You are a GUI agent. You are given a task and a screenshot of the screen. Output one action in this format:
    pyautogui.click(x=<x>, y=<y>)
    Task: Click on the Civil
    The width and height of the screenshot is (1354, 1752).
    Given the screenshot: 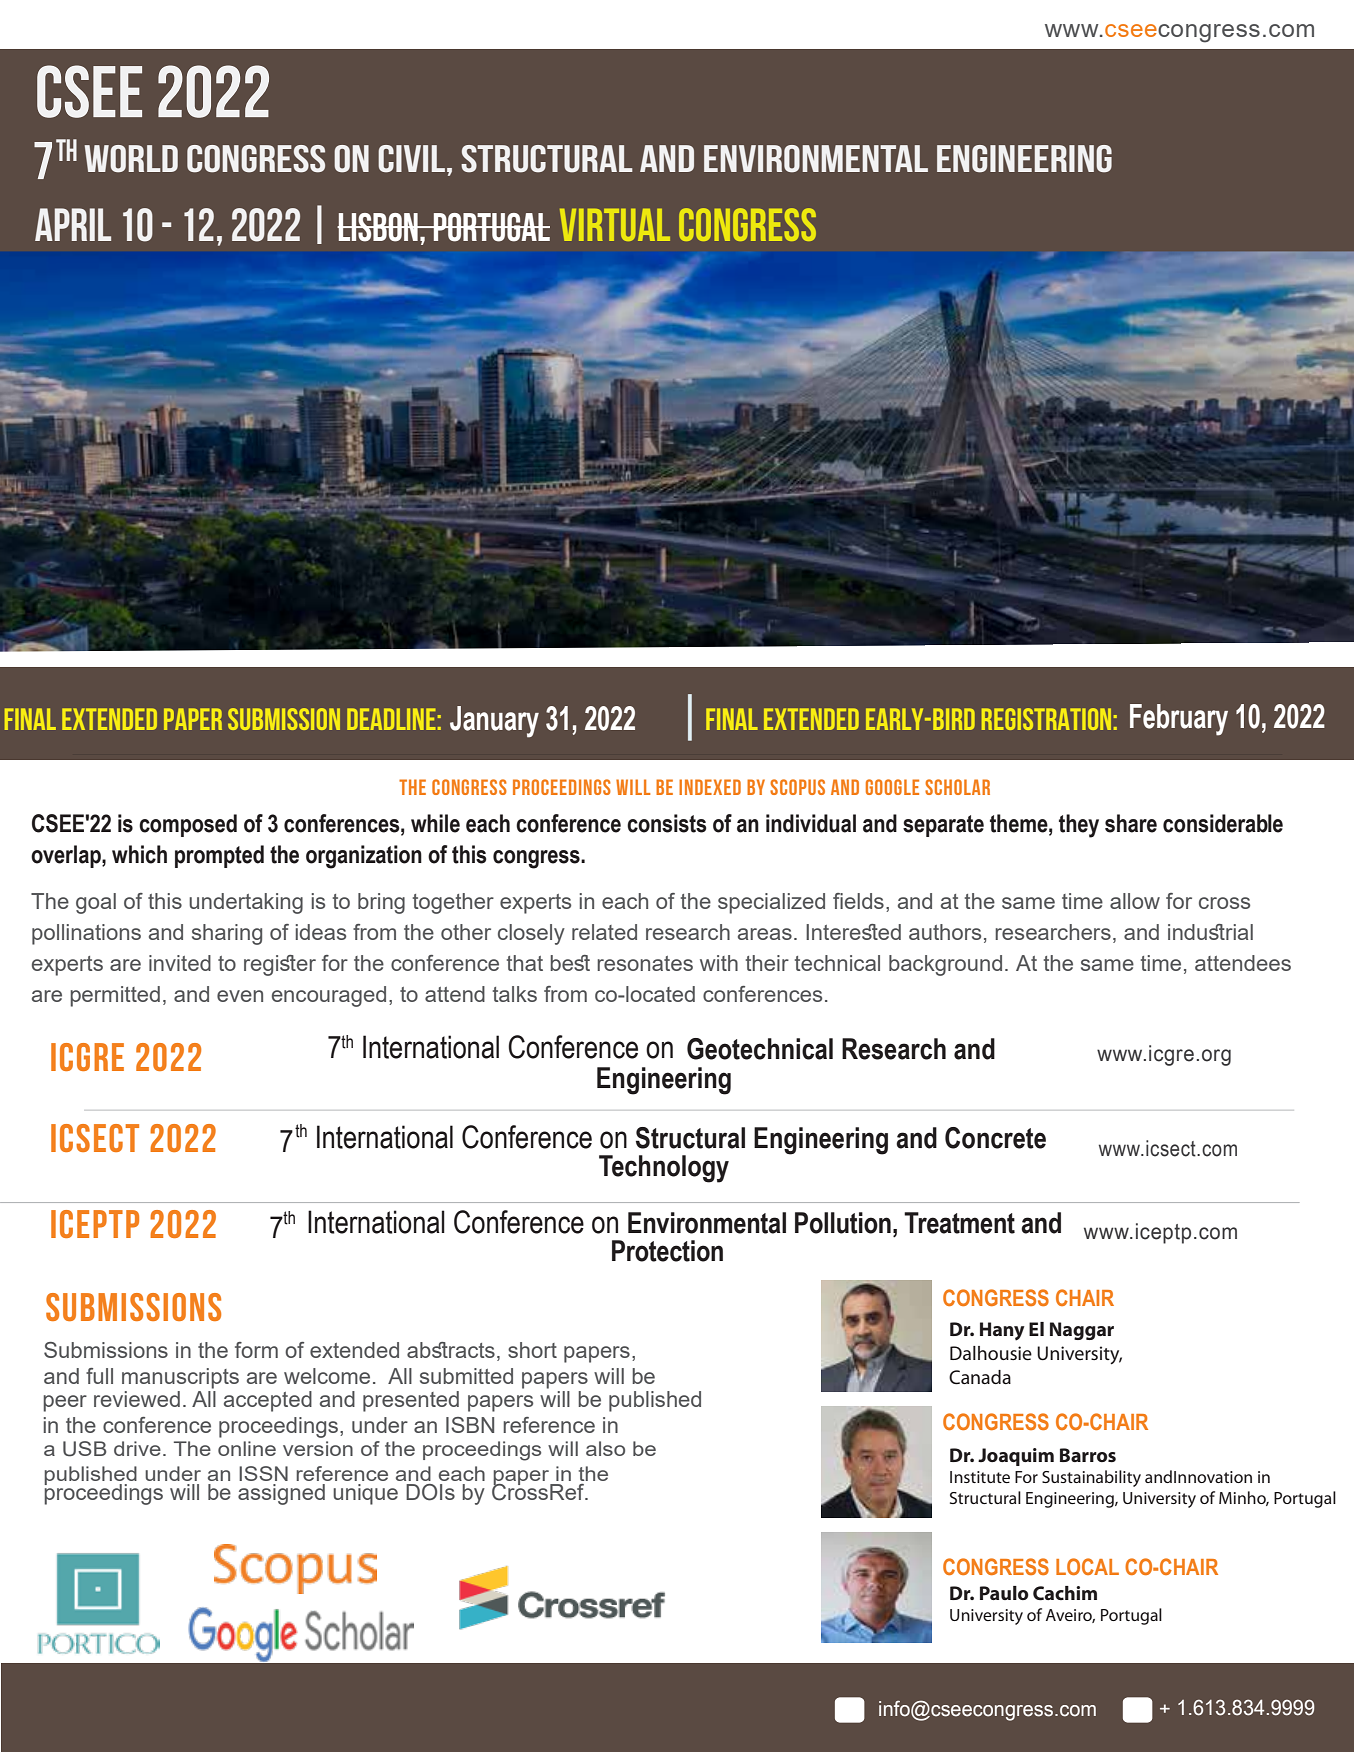 What is the action you would take?
    pyautogui.click(x=411, y=159)
